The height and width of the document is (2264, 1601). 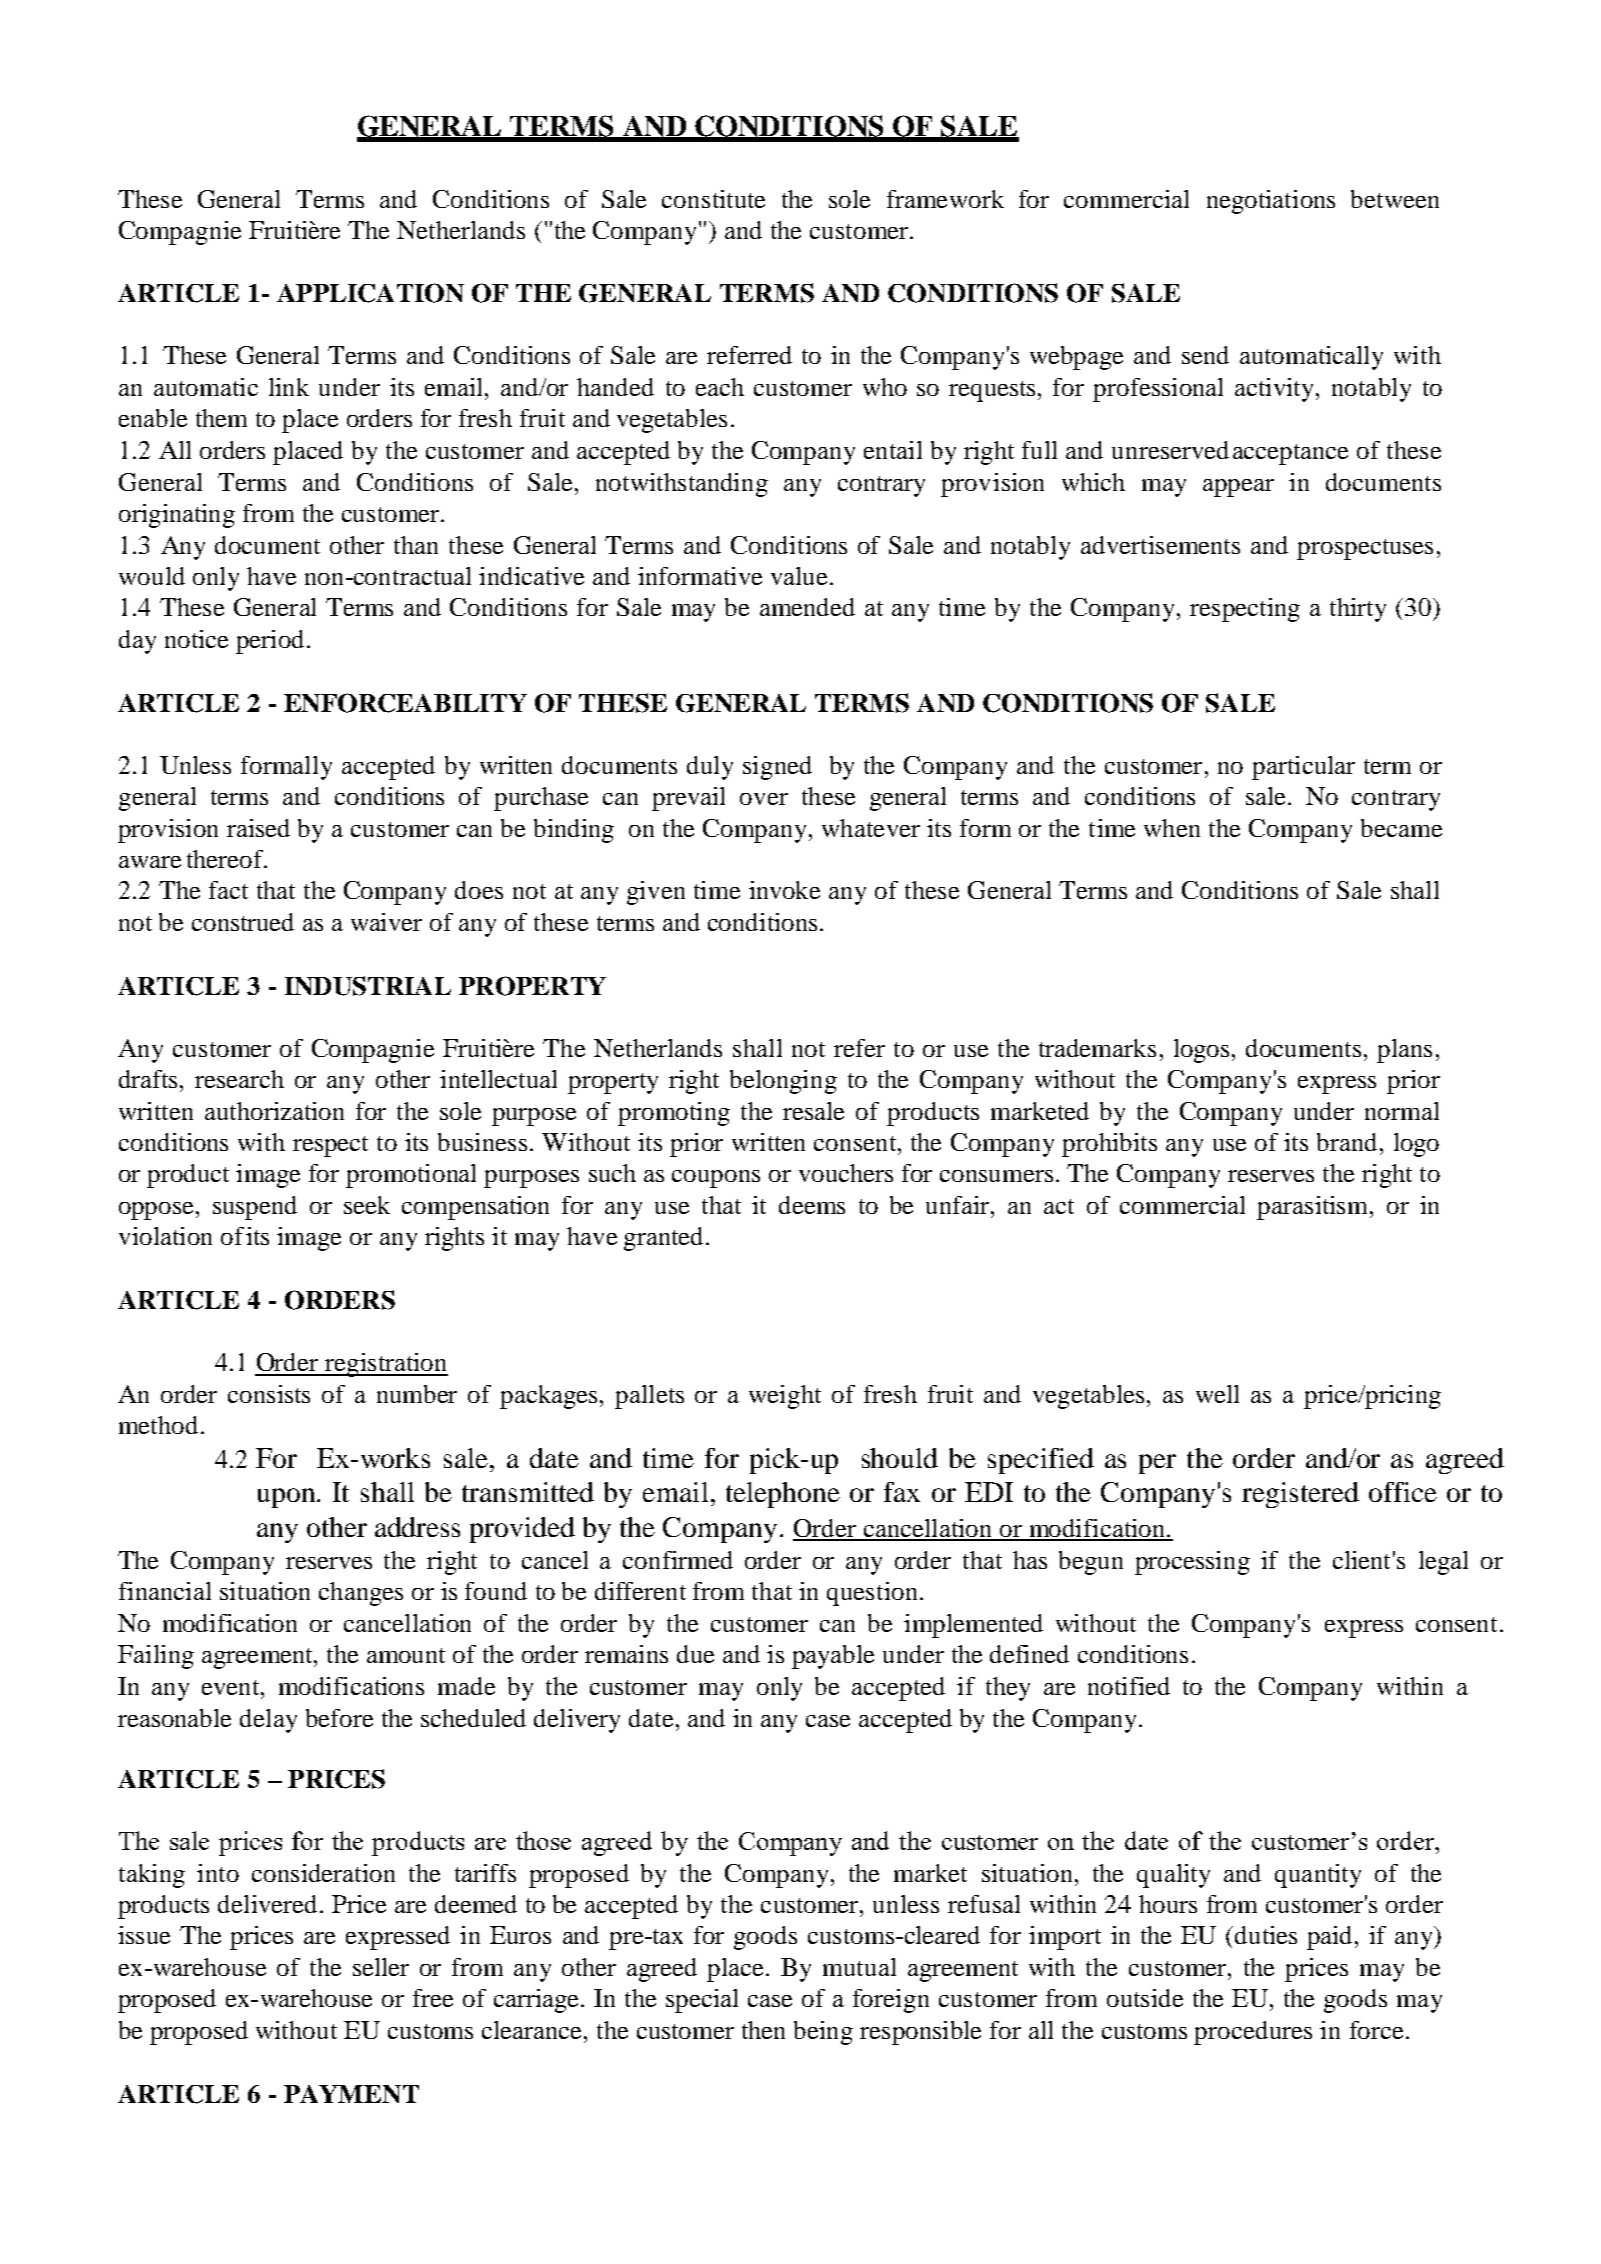 What do you see at coordinates (1271, 202) in the document?
I see `negotiations` at bounding box center [1271, 202].
